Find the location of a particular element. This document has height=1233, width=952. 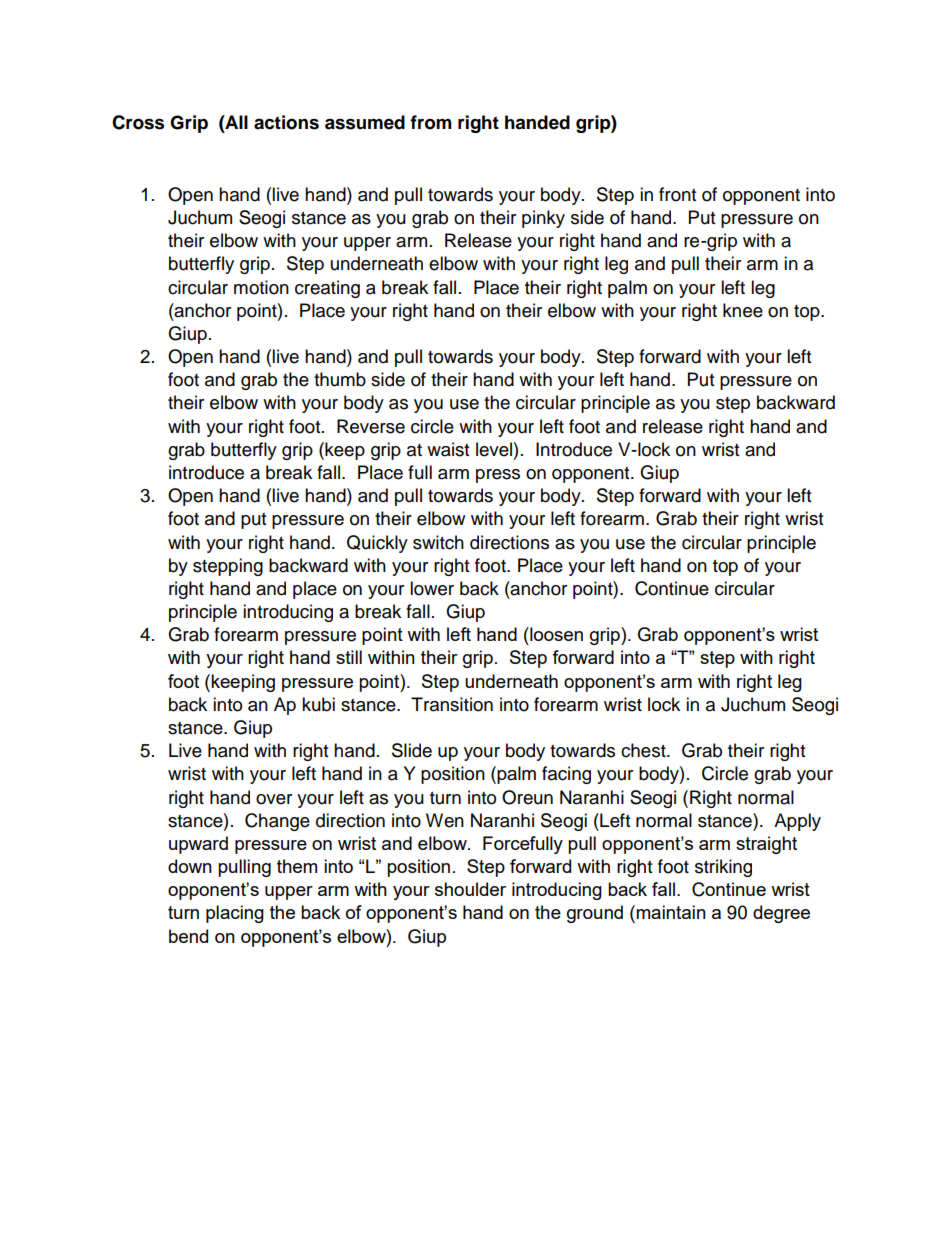

actions is located at coordinates (286, 122).
